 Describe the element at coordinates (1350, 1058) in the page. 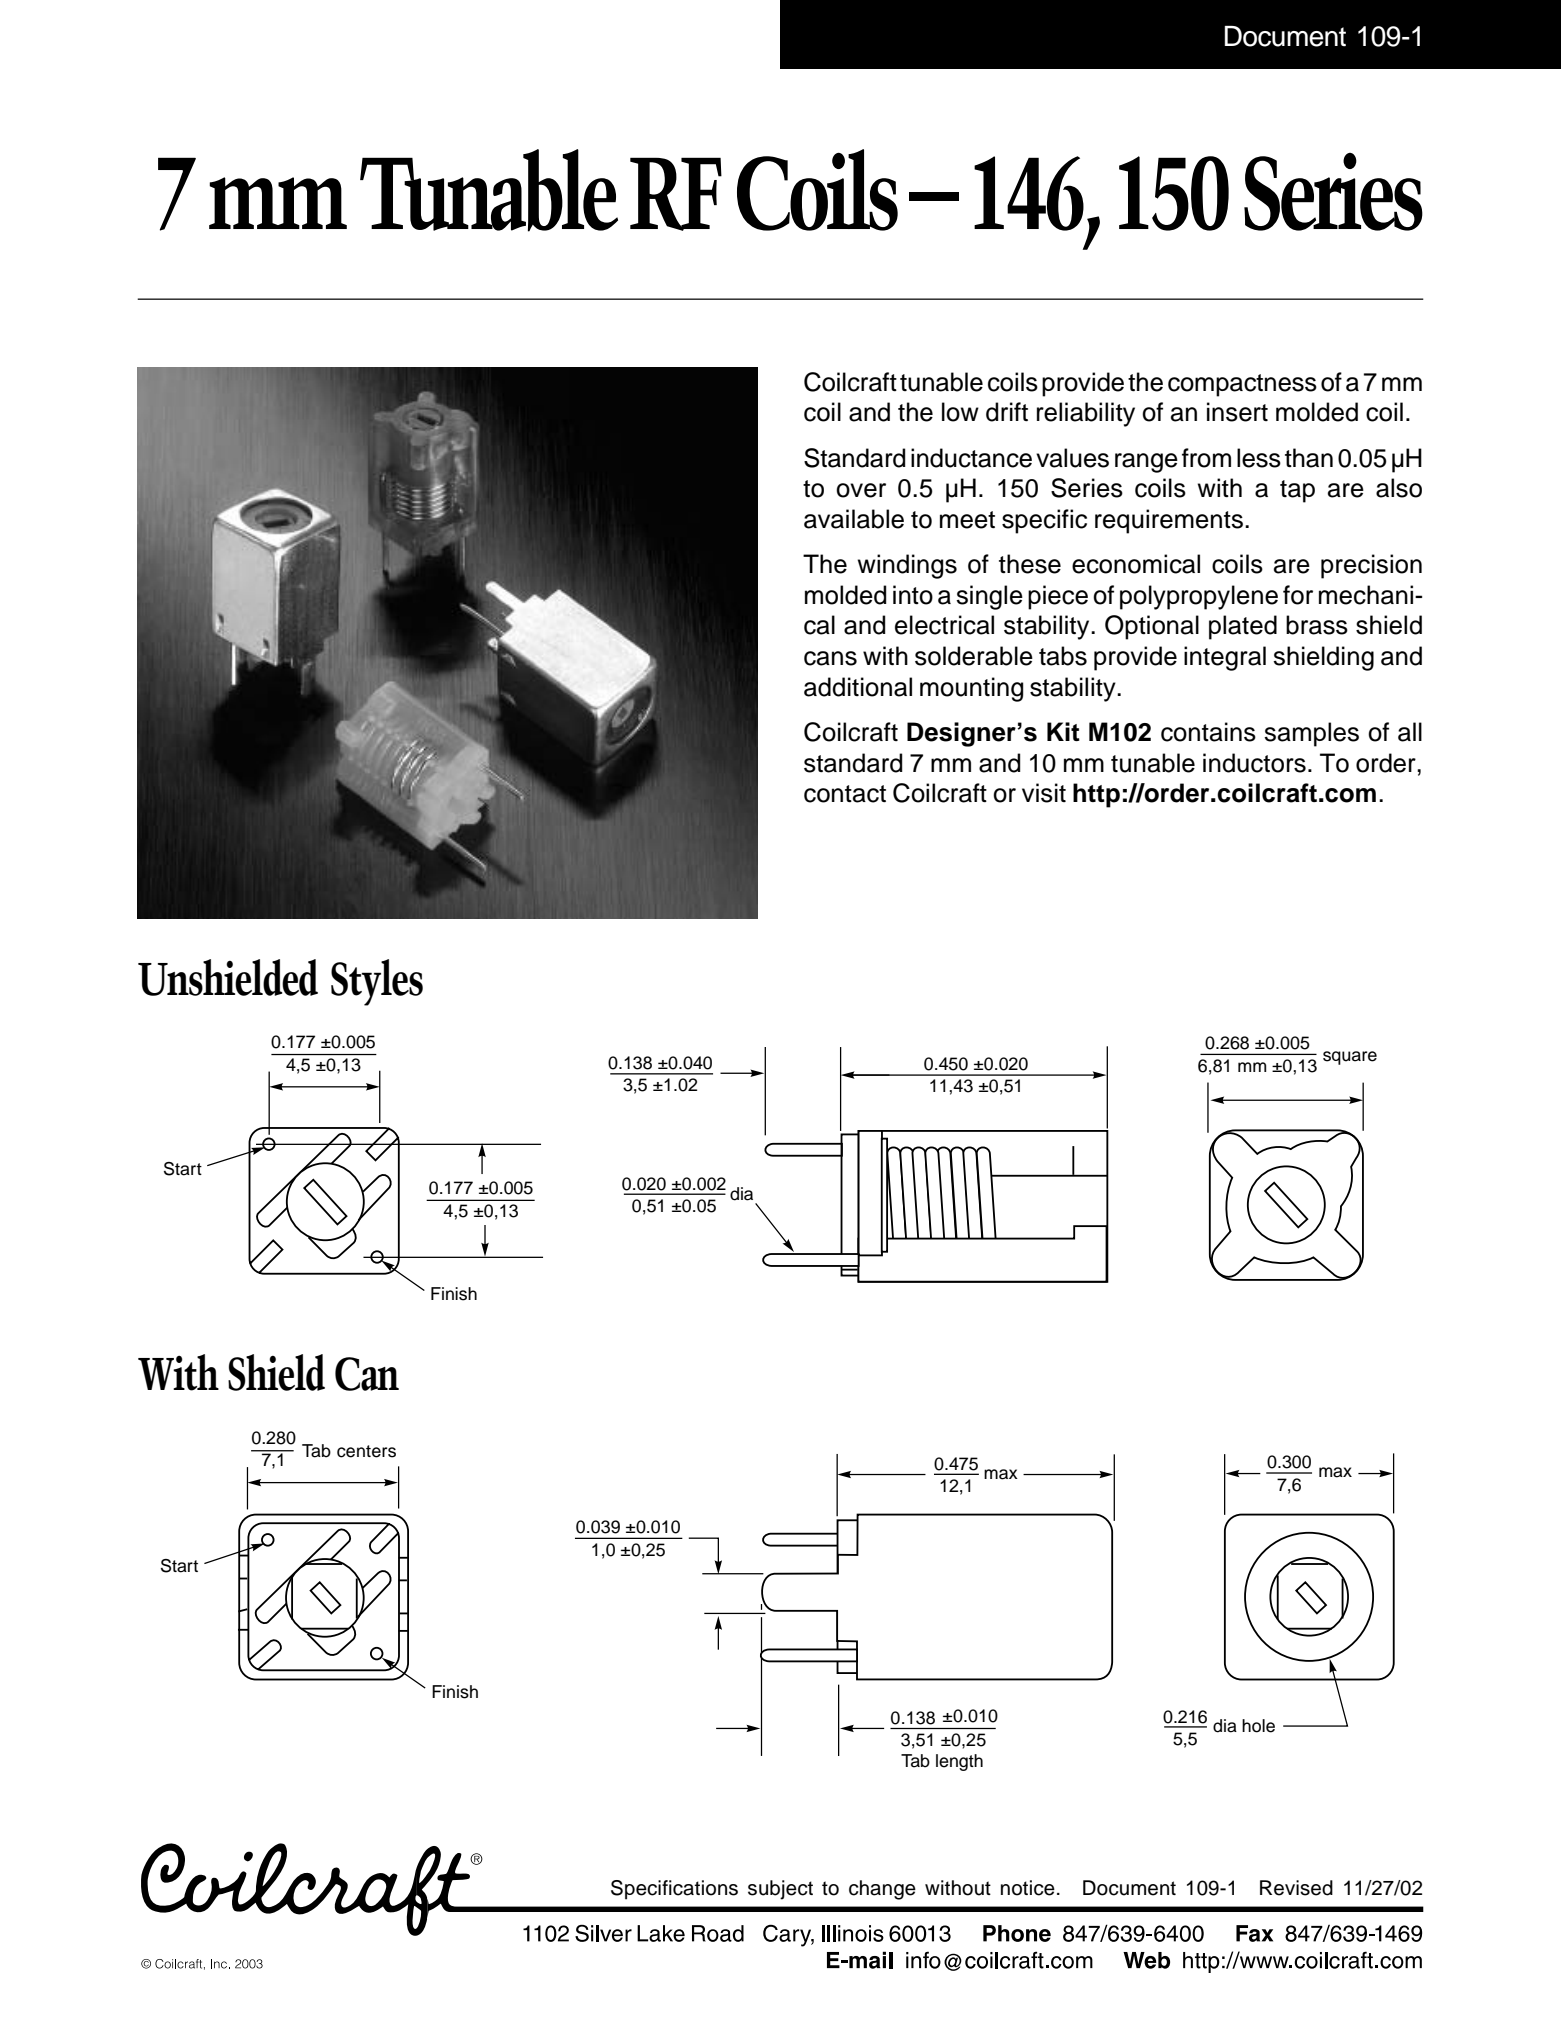

I see `square` at that location.
